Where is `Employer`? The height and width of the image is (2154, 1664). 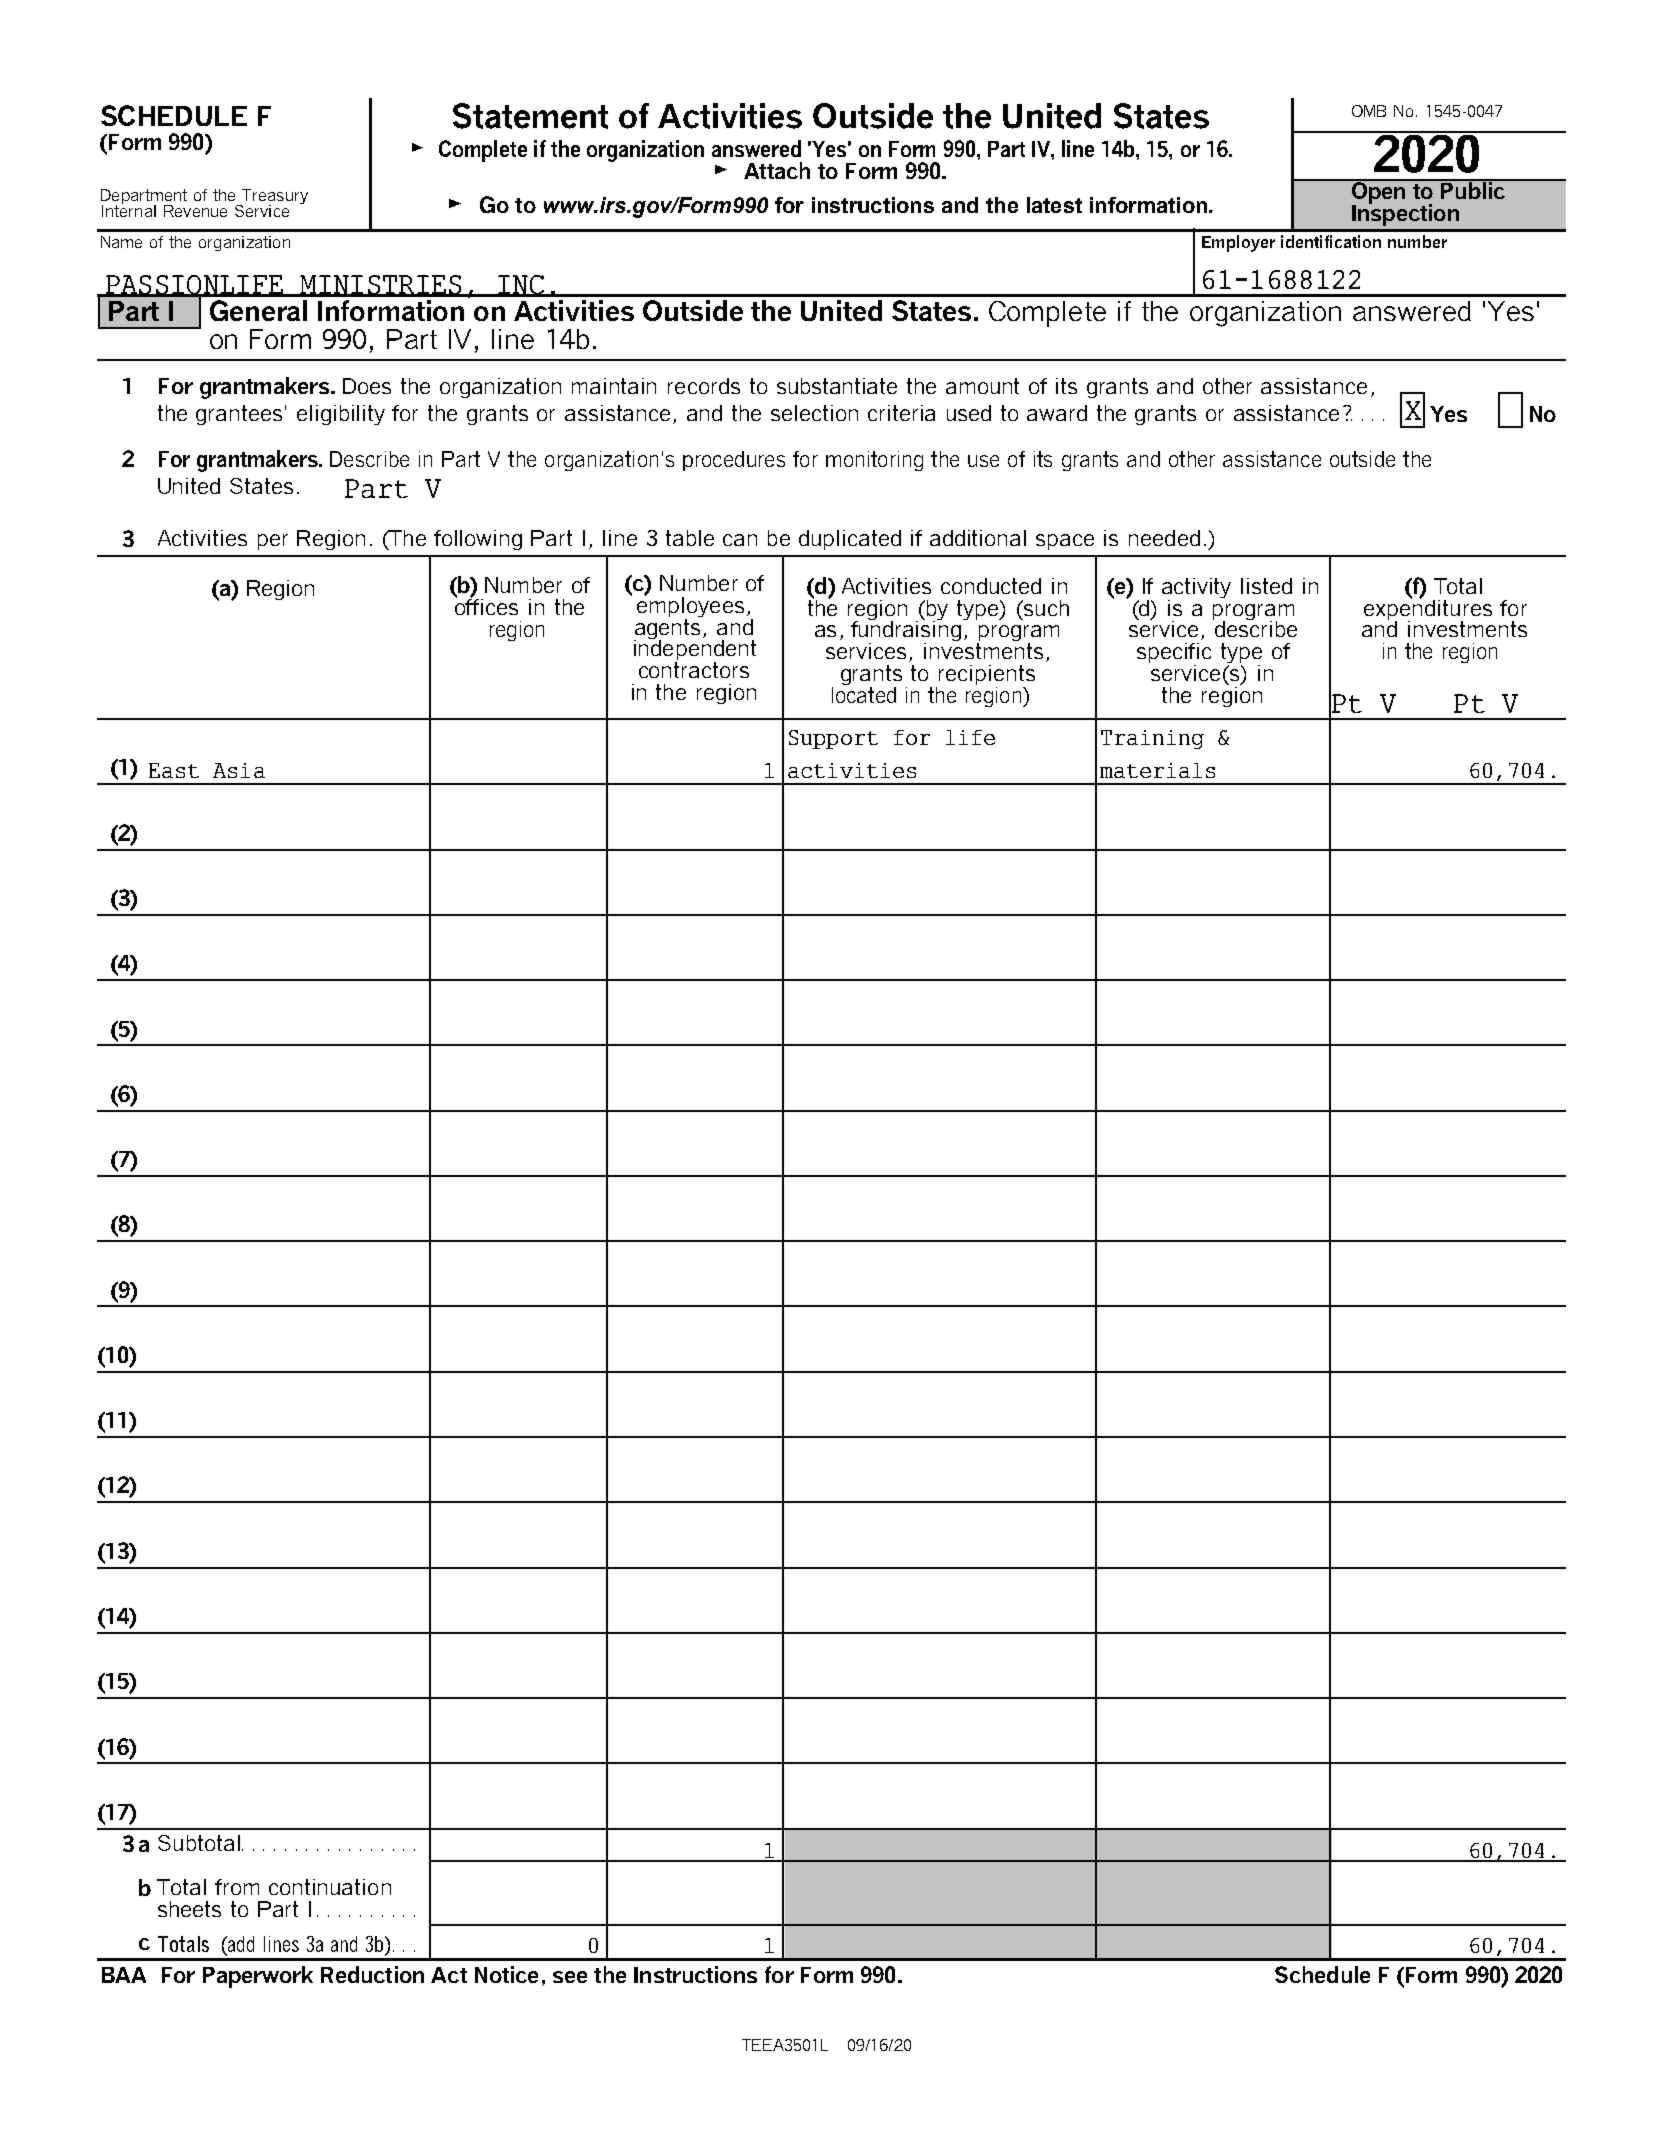 Employer is located at coordinates (1238, 243).
